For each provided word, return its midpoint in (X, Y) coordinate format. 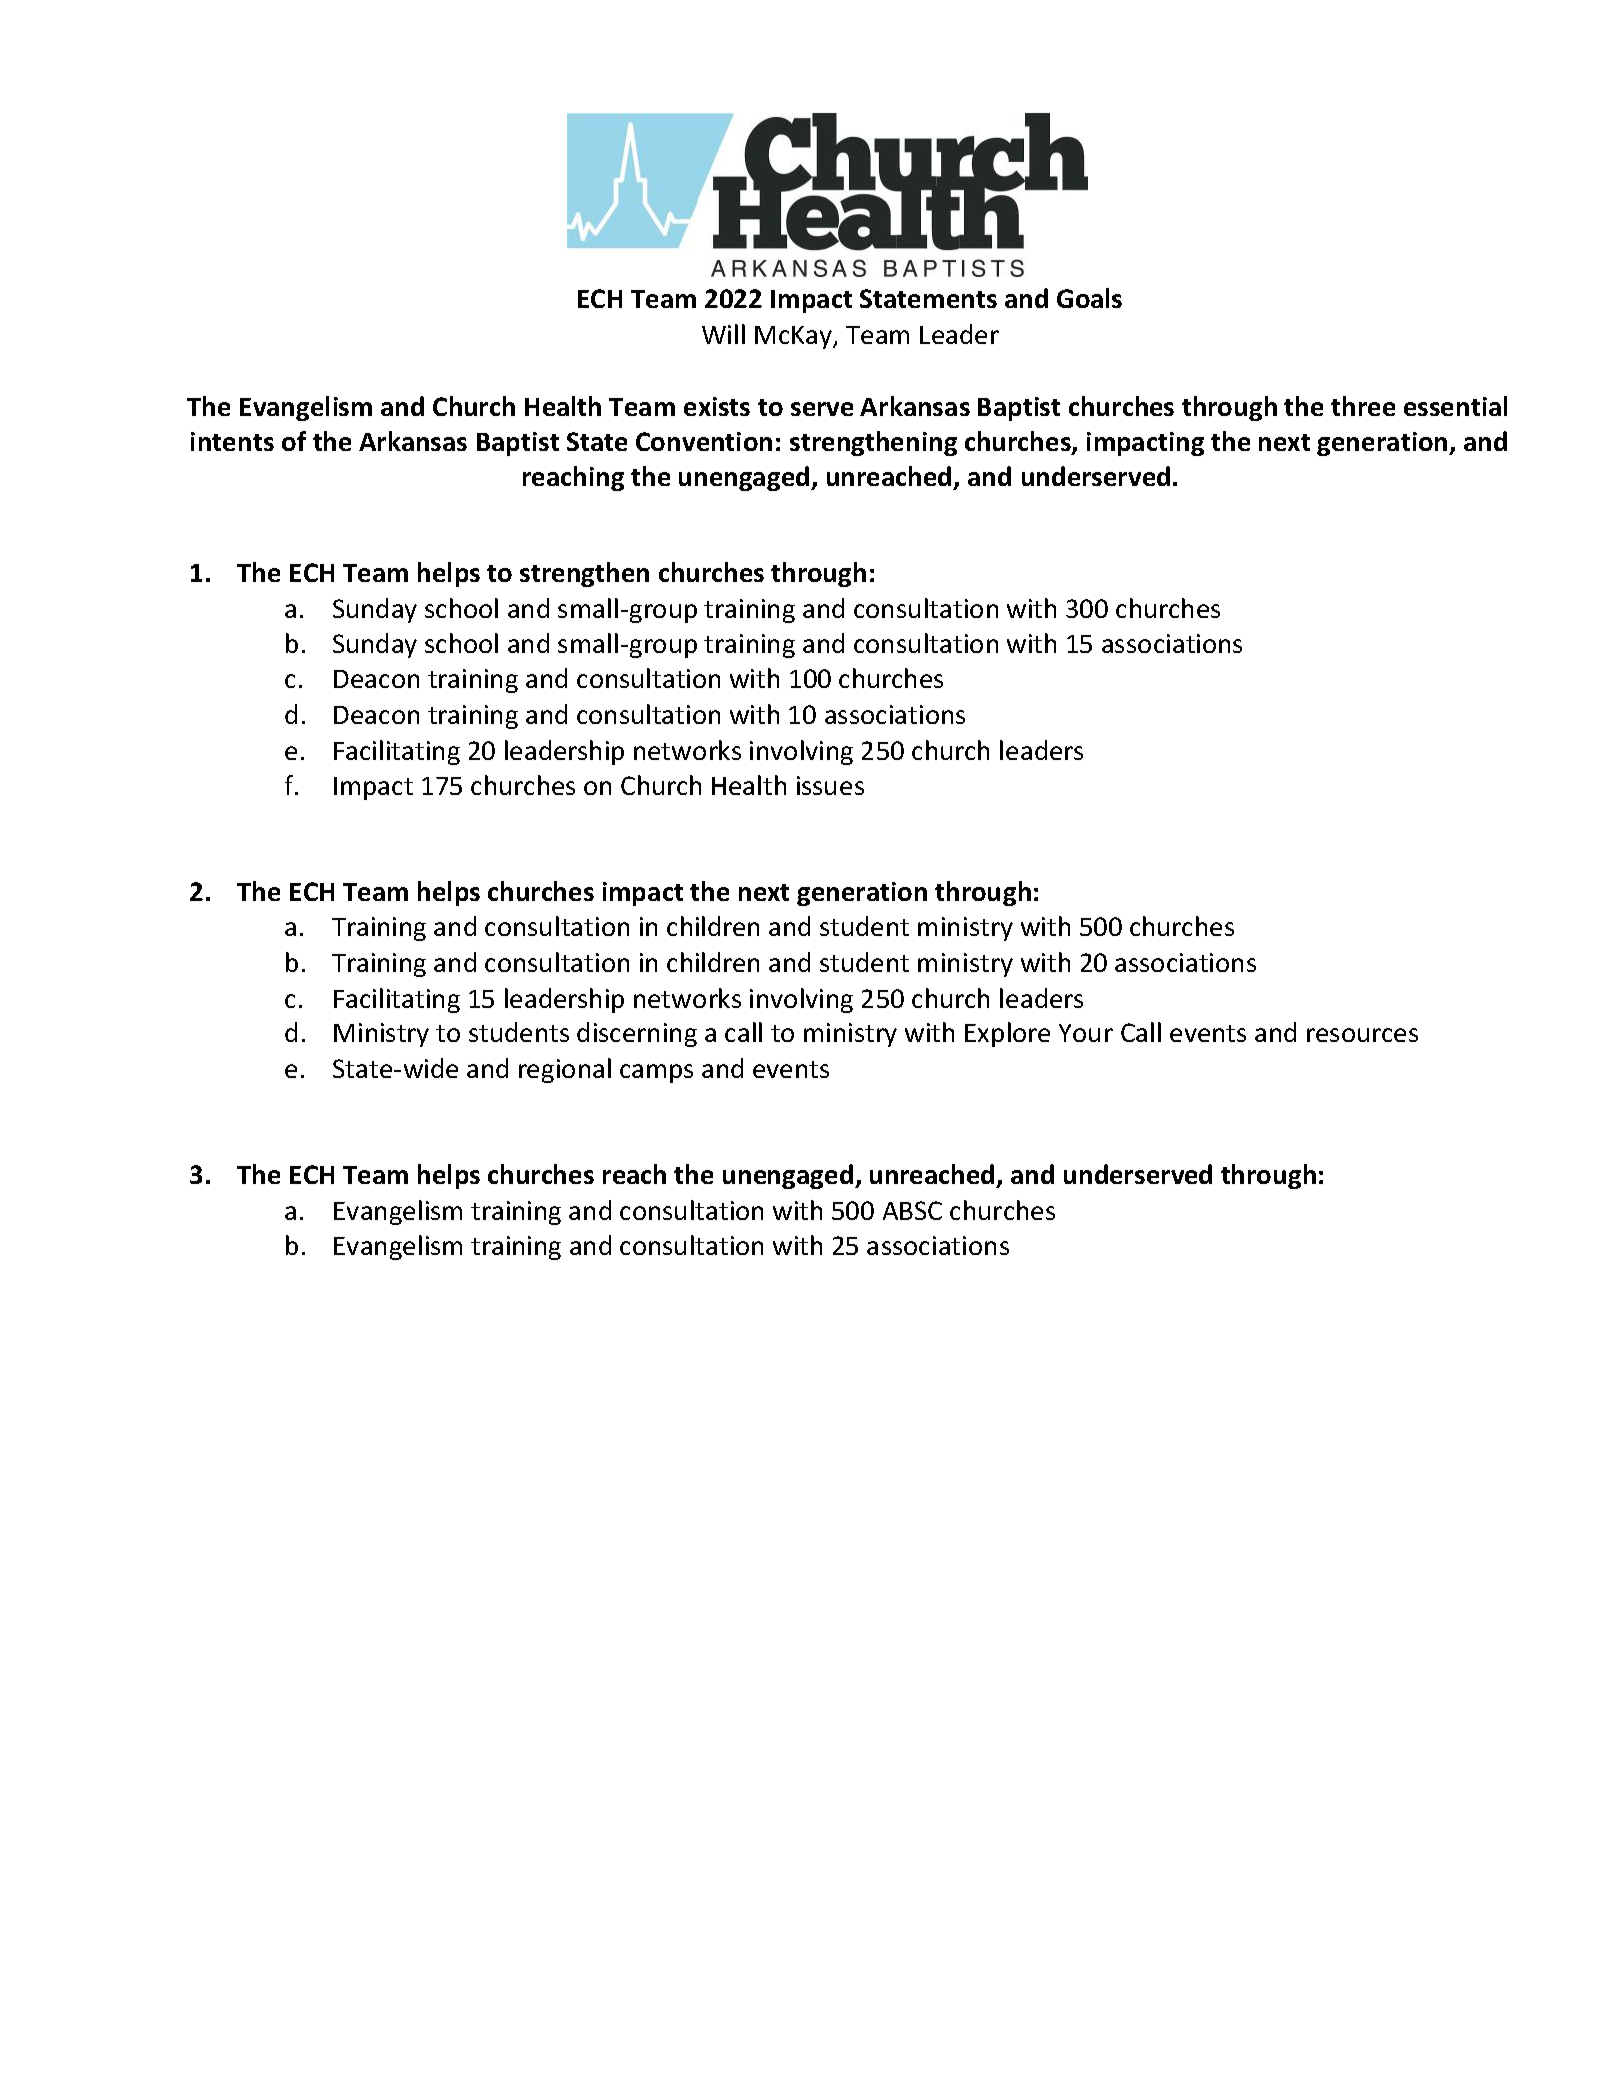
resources (1362, 1035)
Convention (704, 441)
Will (723, 334)
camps (656, 1073)
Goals (1089, 298)
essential (1455, 406)
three (1363, 406)
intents (232, 441)
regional (565, 1070)
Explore (1007, 1034)
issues (830, 785)
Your (1086, 1033)
